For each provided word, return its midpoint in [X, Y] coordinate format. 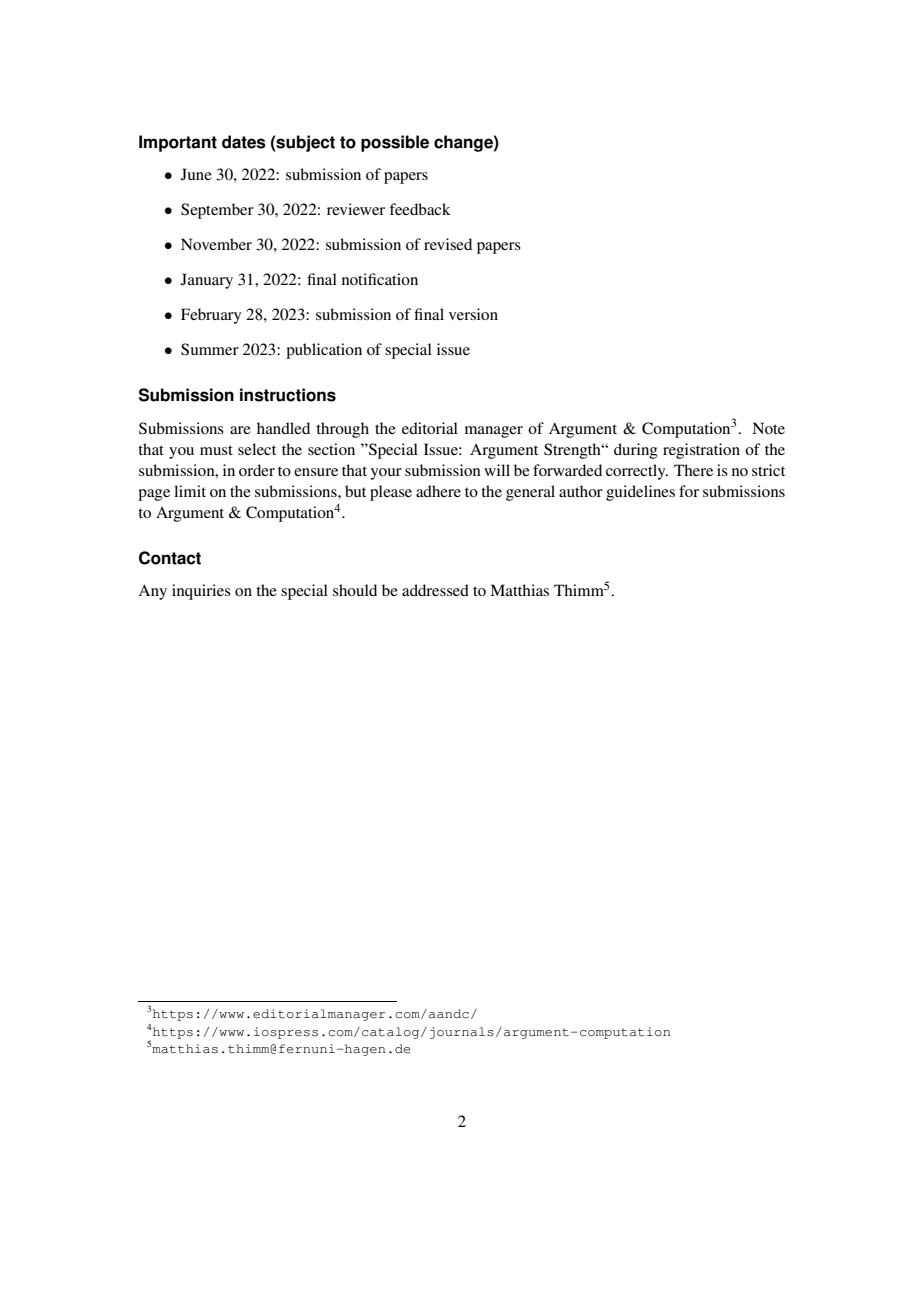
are [240, 430]
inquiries [201, 592]
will [497, 470]
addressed [435, 590]
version [473, 314]
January [207, 281]
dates [244, 142]
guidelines [640, 493]
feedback [420, 209]
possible [395, 143]
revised [448, 244]
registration [701, 451]
